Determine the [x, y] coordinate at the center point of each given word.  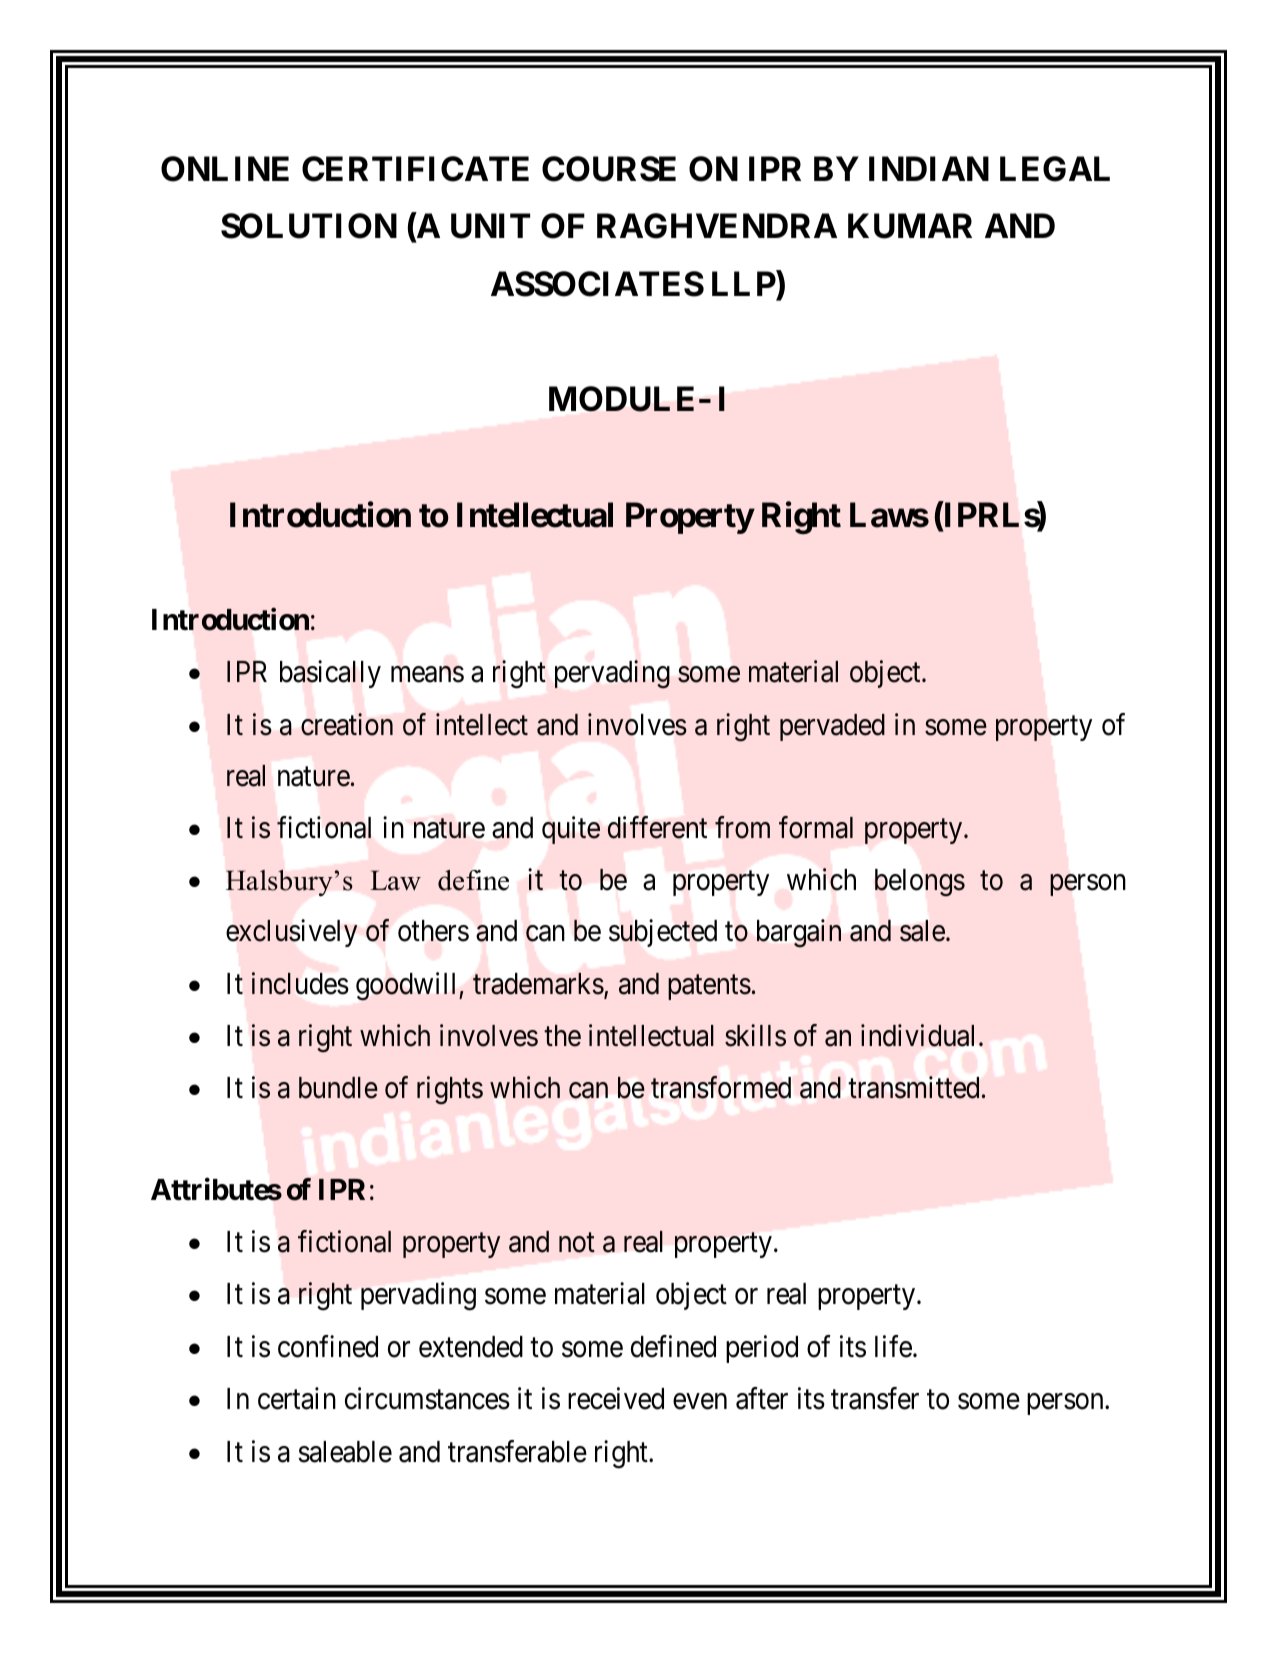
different [657, 827]
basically [330, 674]
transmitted [914, 1087]
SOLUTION [309, 226]
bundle [338, 1088]
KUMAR [910, 226]
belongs [920, 883]
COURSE [609, 169]
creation [347, 724]
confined [328, 1346]
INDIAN [929, 168]
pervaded [832, 727]
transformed [721, 1087]
